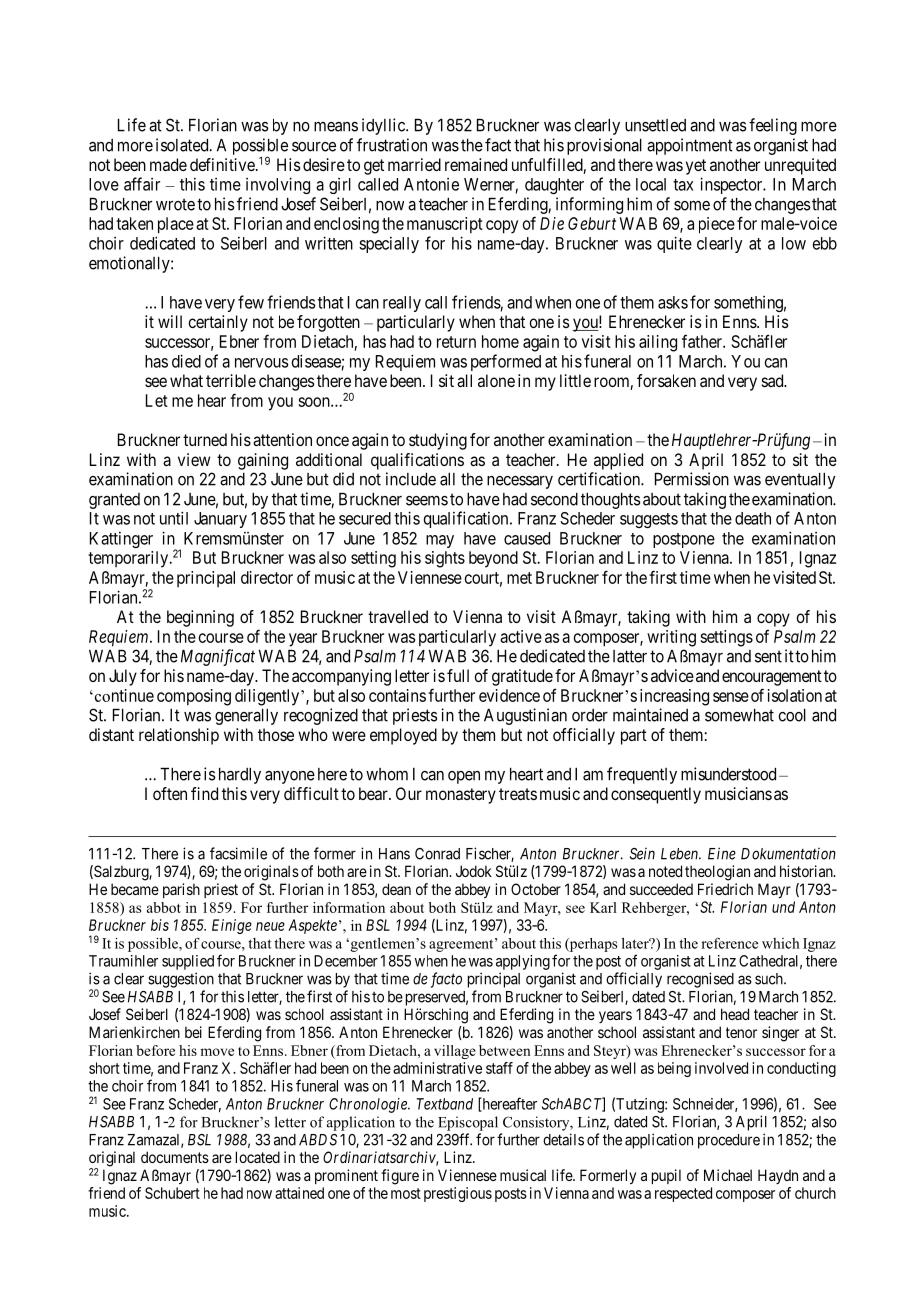  Describe the element at coordinates (168, 164) in the screenshot. I see `made` at that location.
